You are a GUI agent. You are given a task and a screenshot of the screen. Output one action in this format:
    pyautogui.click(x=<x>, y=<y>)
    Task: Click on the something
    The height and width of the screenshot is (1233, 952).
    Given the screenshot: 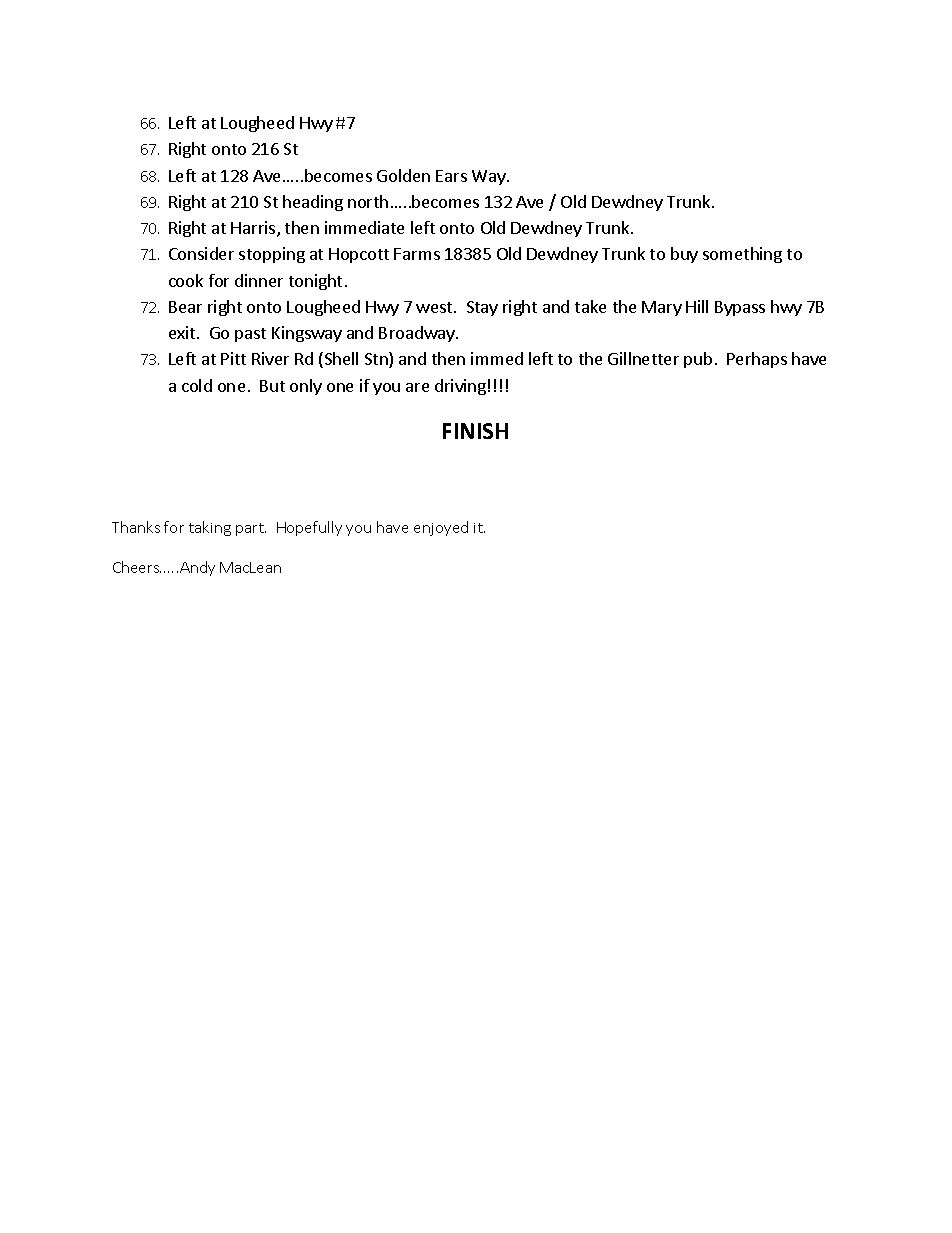 What is the action you would take?
    pyautogui.click(x=742, y=255)
